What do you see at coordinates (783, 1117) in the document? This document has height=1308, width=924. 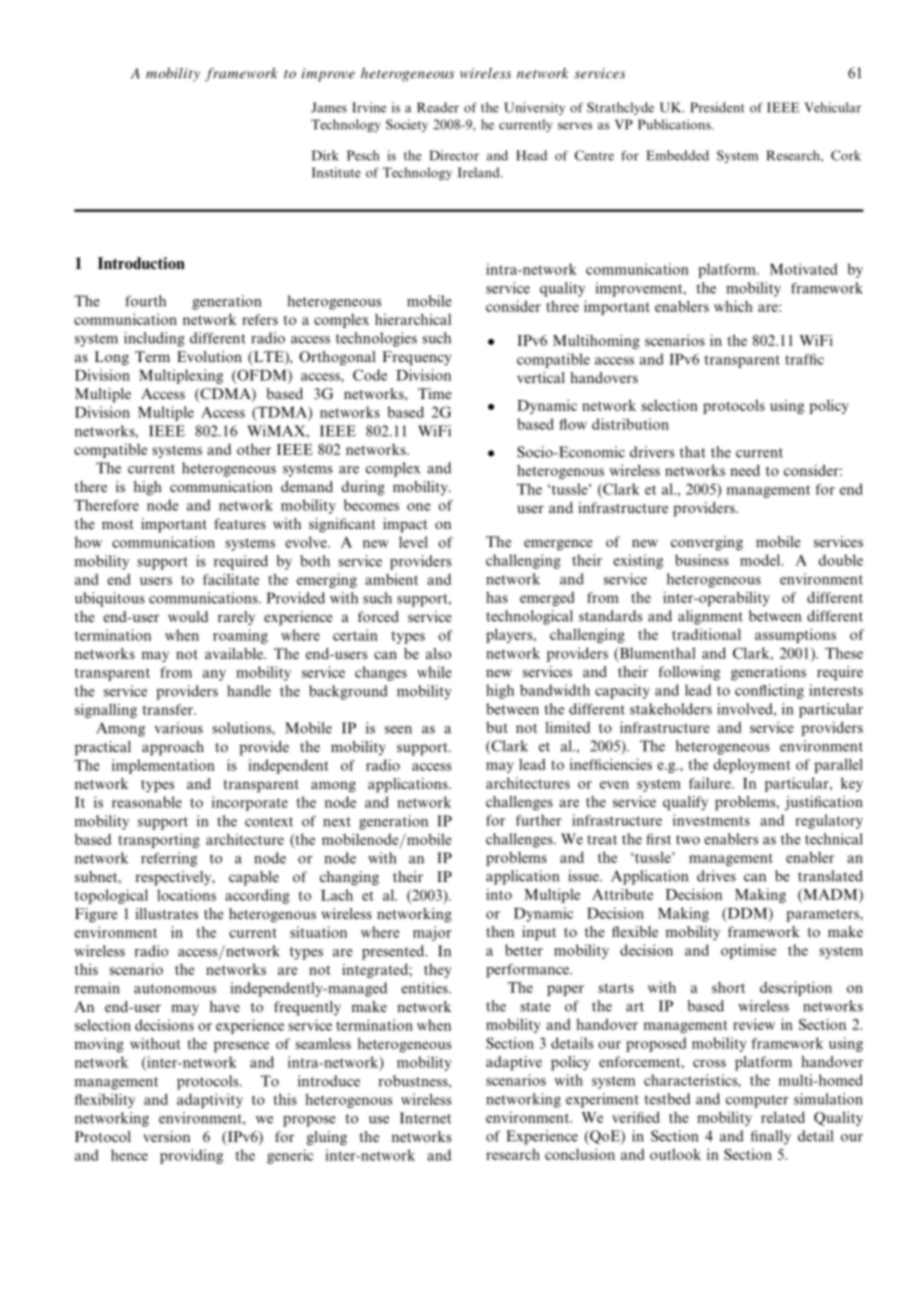 I see `related` at bounding box center [783, 1117].
